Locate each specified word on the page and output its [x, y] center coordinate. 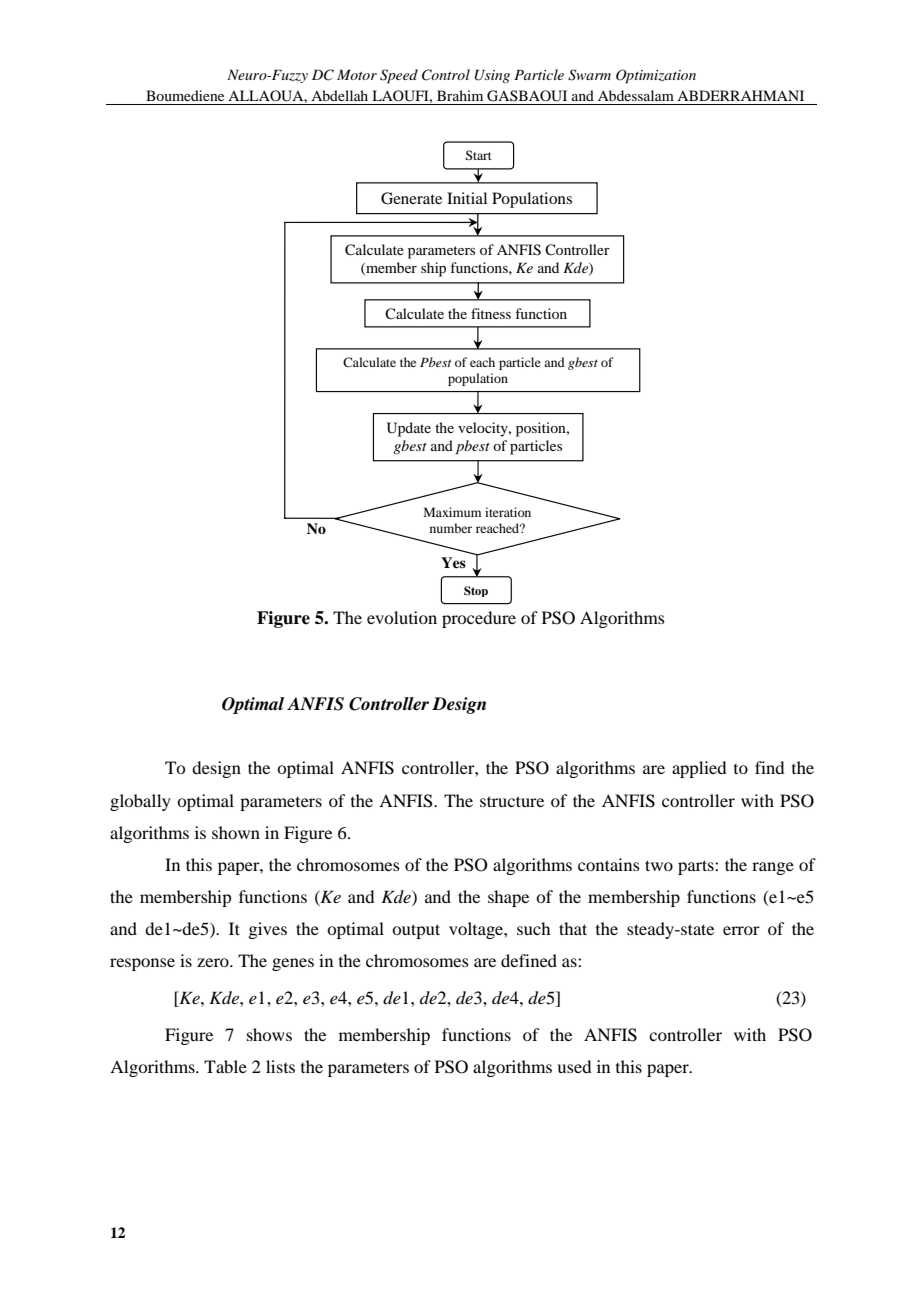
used [574, 1066]
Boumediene [185, 95]
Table [225, 1066]
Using [492, 76]
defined [529, 960]
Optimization [656, 76]
